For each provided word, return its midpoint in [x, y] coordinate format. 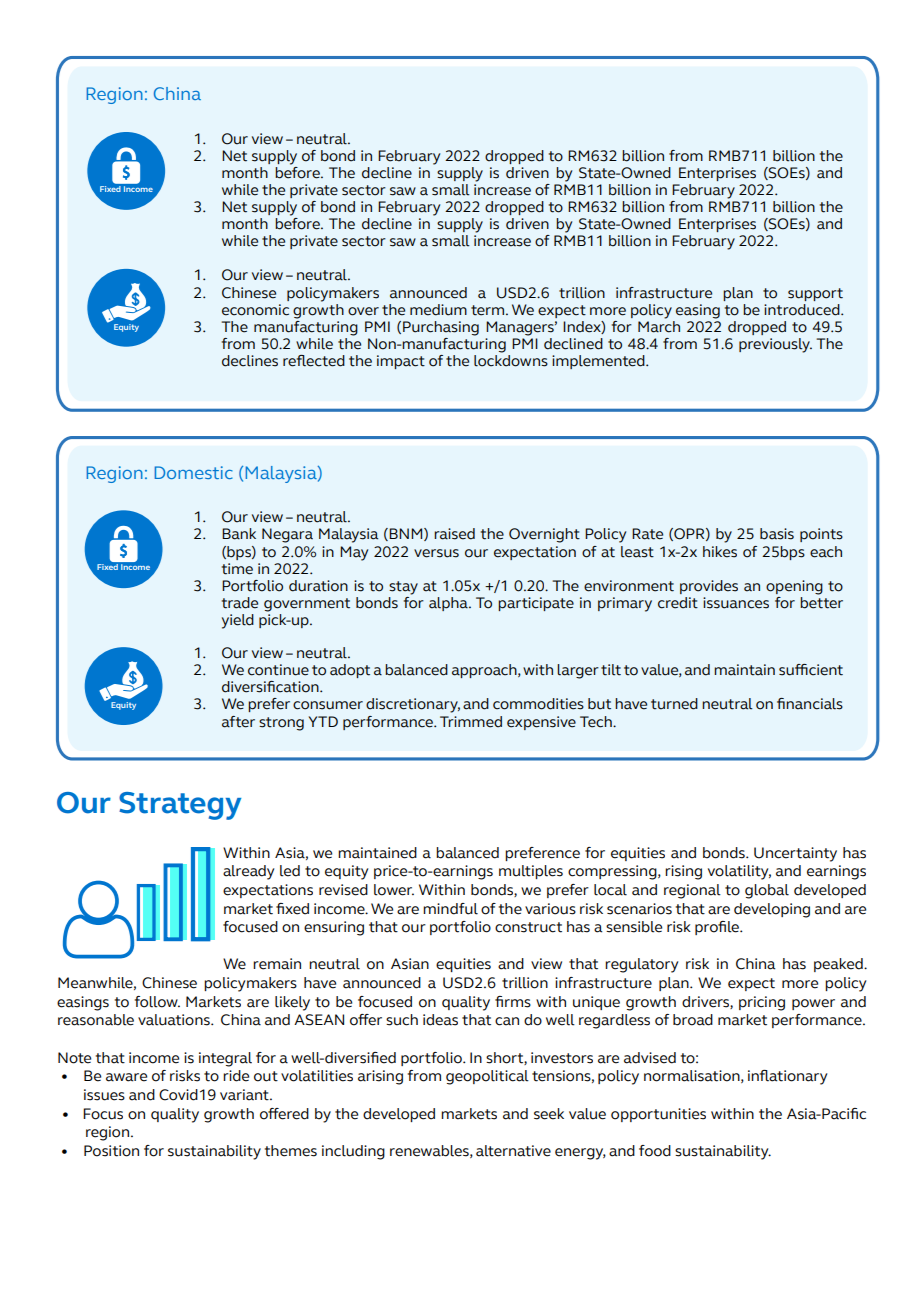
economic [255, 310]
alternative [513, 1151]
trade [240, 603]
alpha [449, 604]
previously [775, 345]
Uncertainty [795, 854]
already [248, 872]
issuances [736, 603]
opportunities [658, 1115]
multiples [531, 872]
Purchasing [441, 328]
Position [111, 1151]
